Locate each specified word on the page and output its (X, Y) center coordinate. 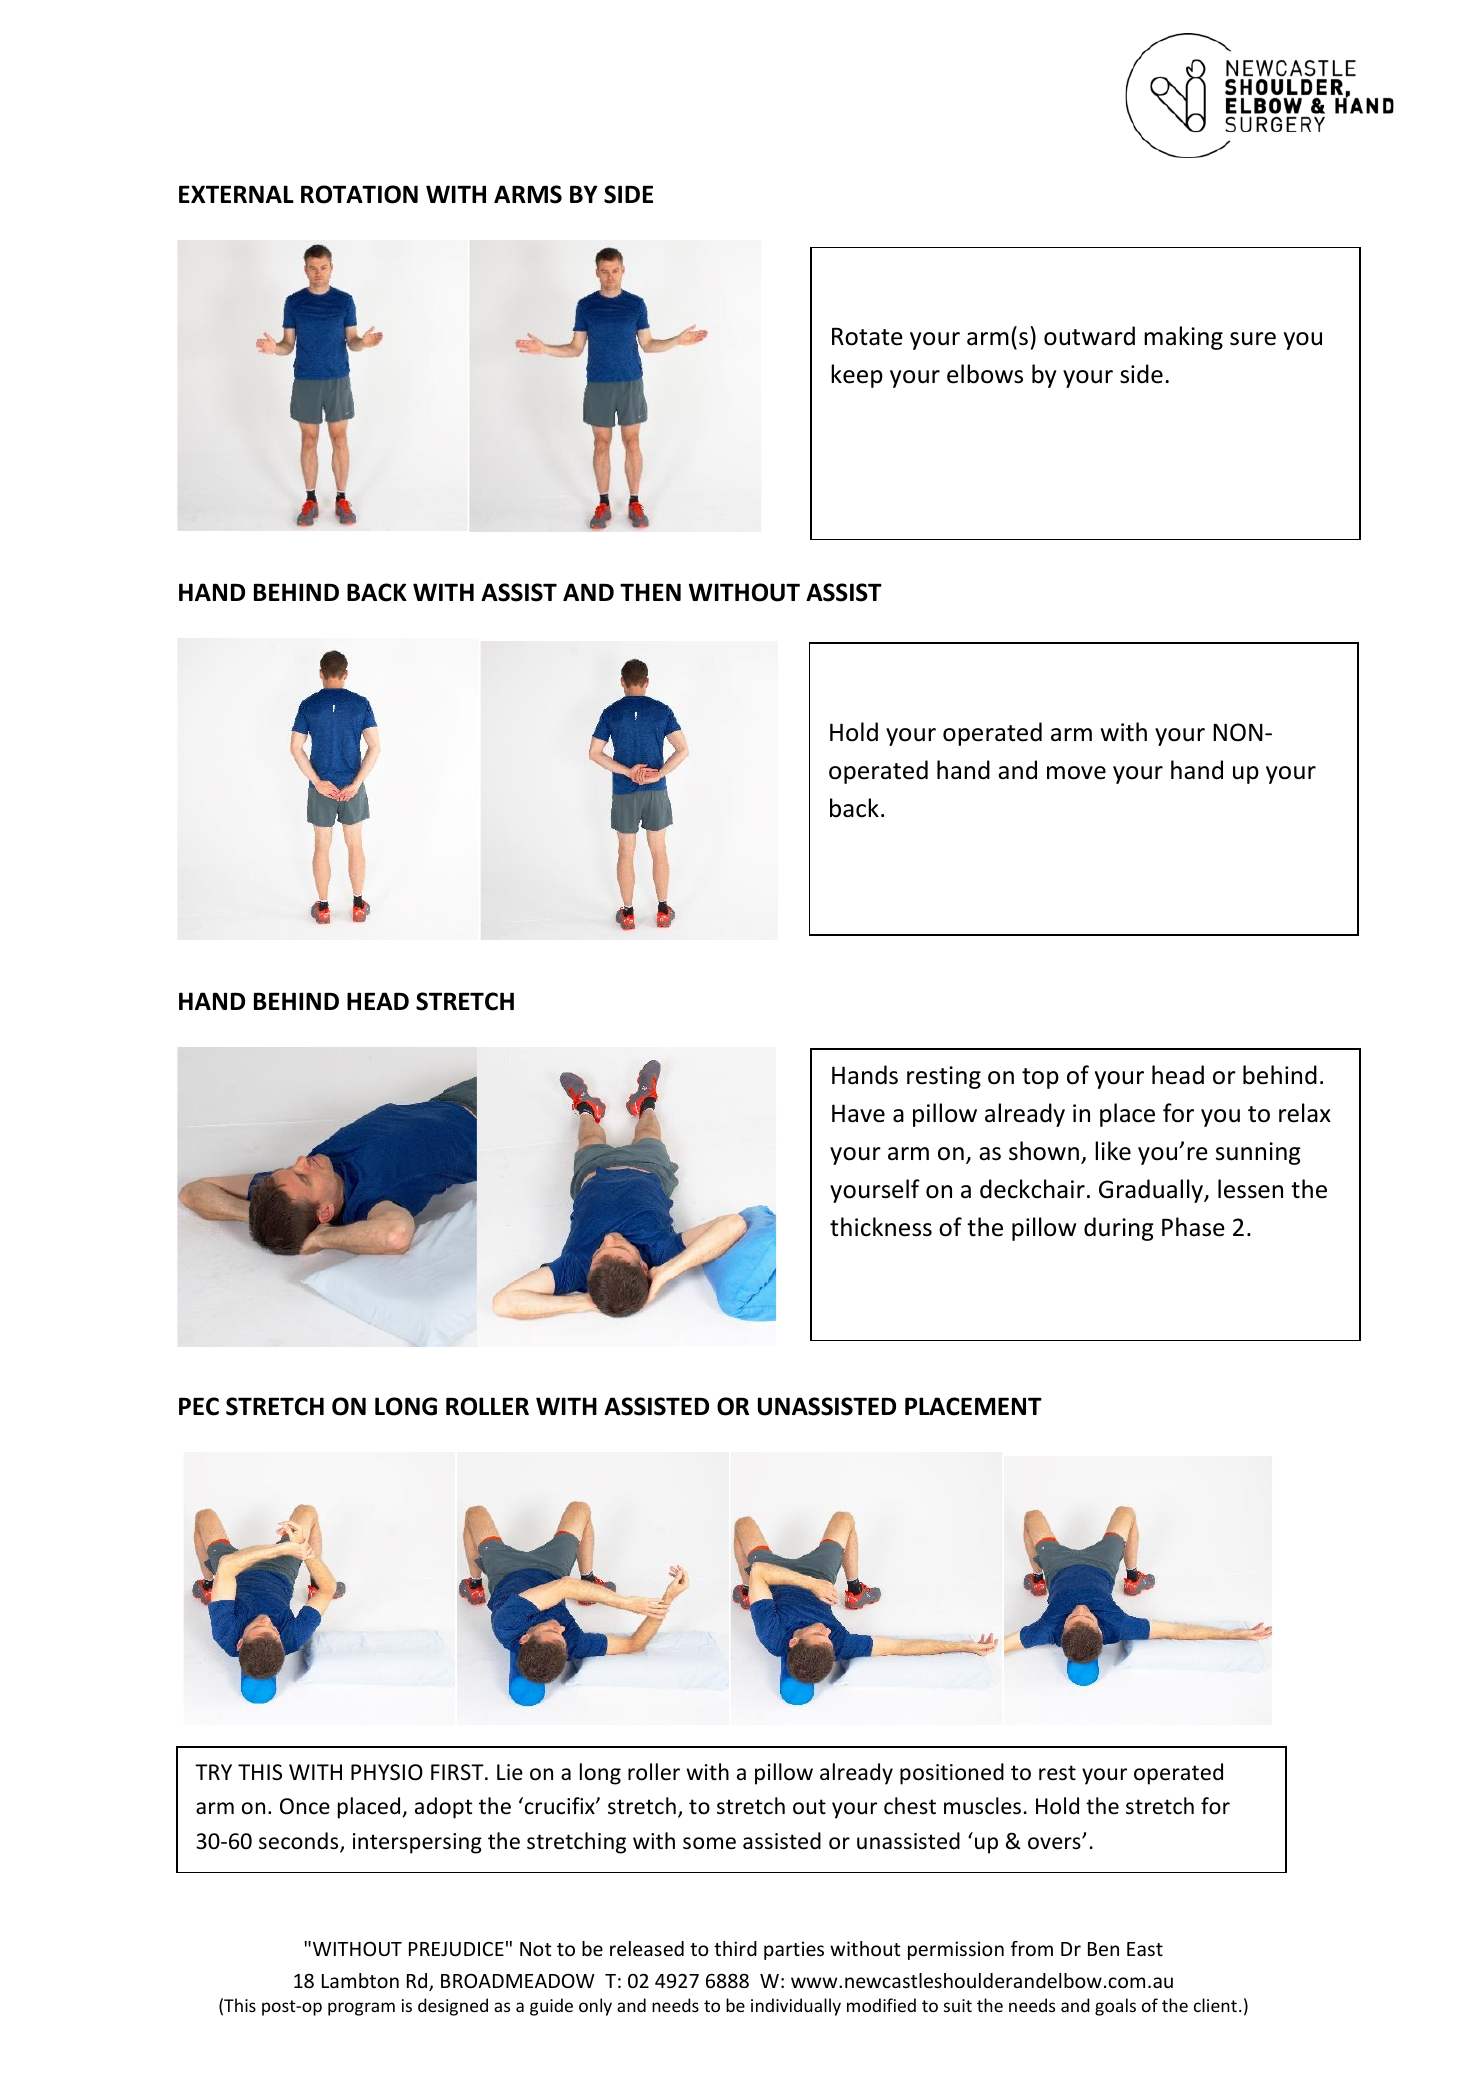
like (1113, 1151)
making (1183, 338)
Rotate (867, 337)
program (361, 2009)
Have (858, 1113)
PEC (199, 1406)
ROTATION (359, 194)
